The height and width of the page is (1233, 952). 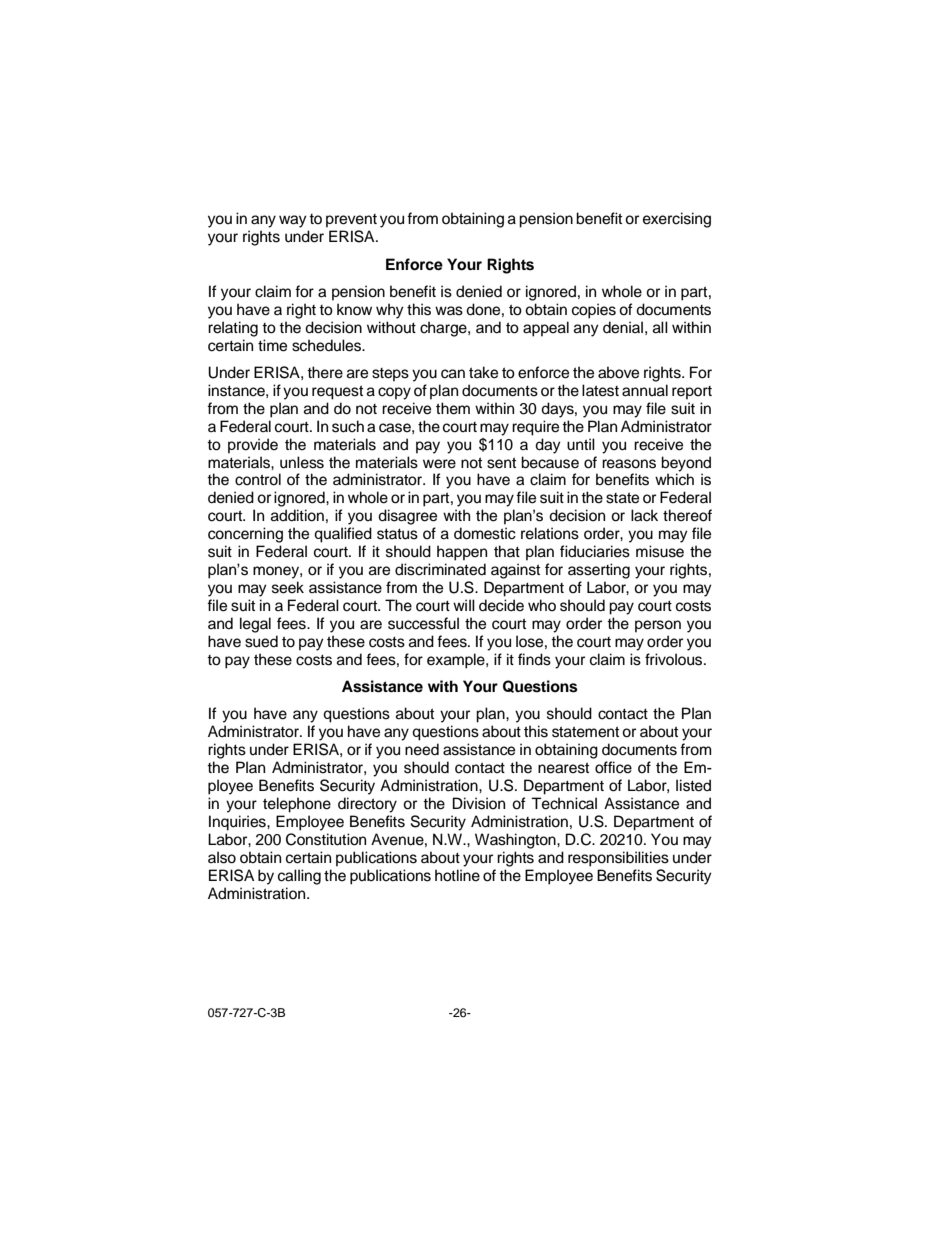 I want to click on misuse, so click(x=660, y=551).
